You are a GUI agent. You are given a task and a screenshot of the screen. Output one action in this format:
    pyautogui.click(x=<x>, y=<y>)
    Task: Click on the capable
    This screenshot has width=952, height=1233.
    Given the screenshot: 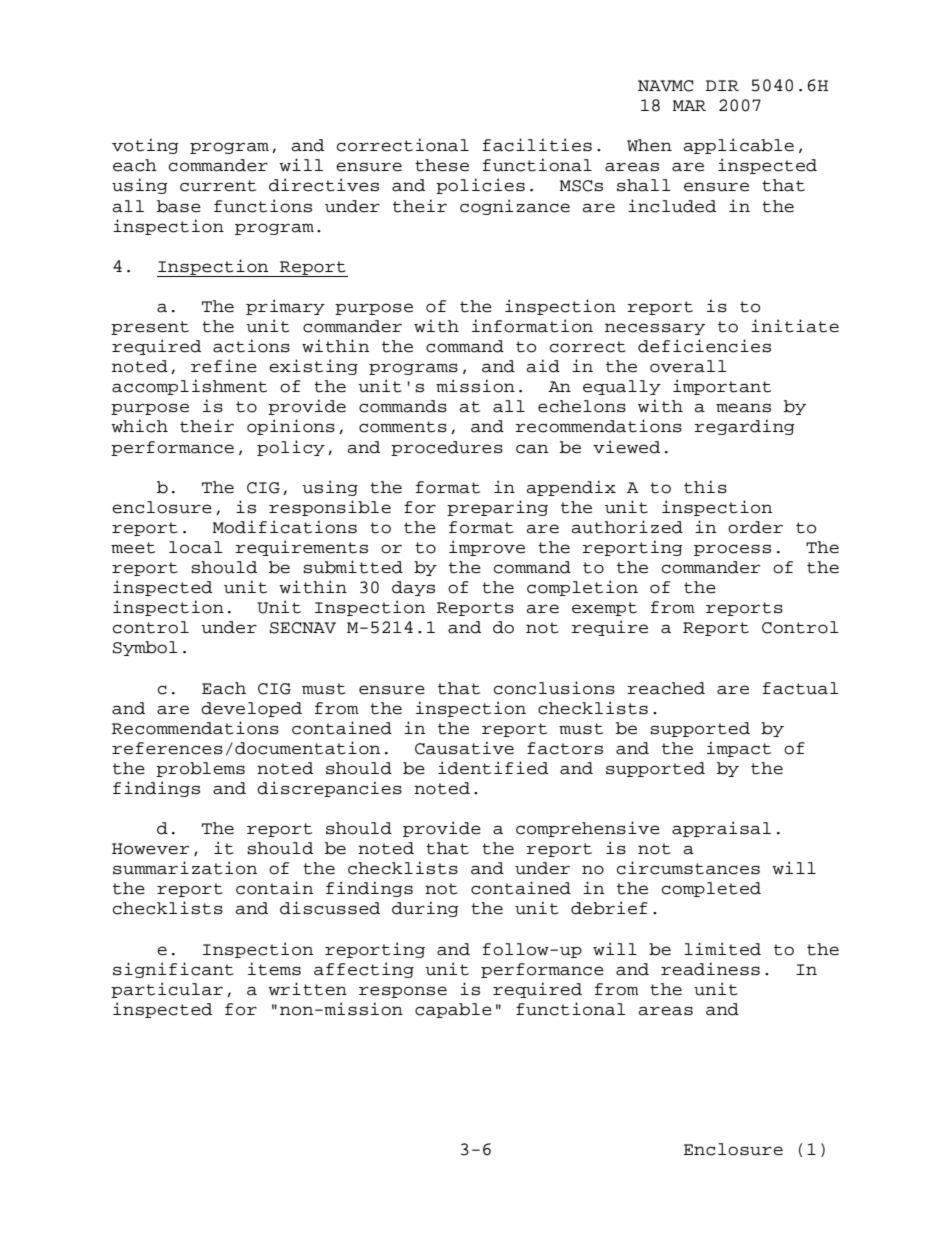 What is the action you would take?
    pyautogui.click(x=453, y=1010)
